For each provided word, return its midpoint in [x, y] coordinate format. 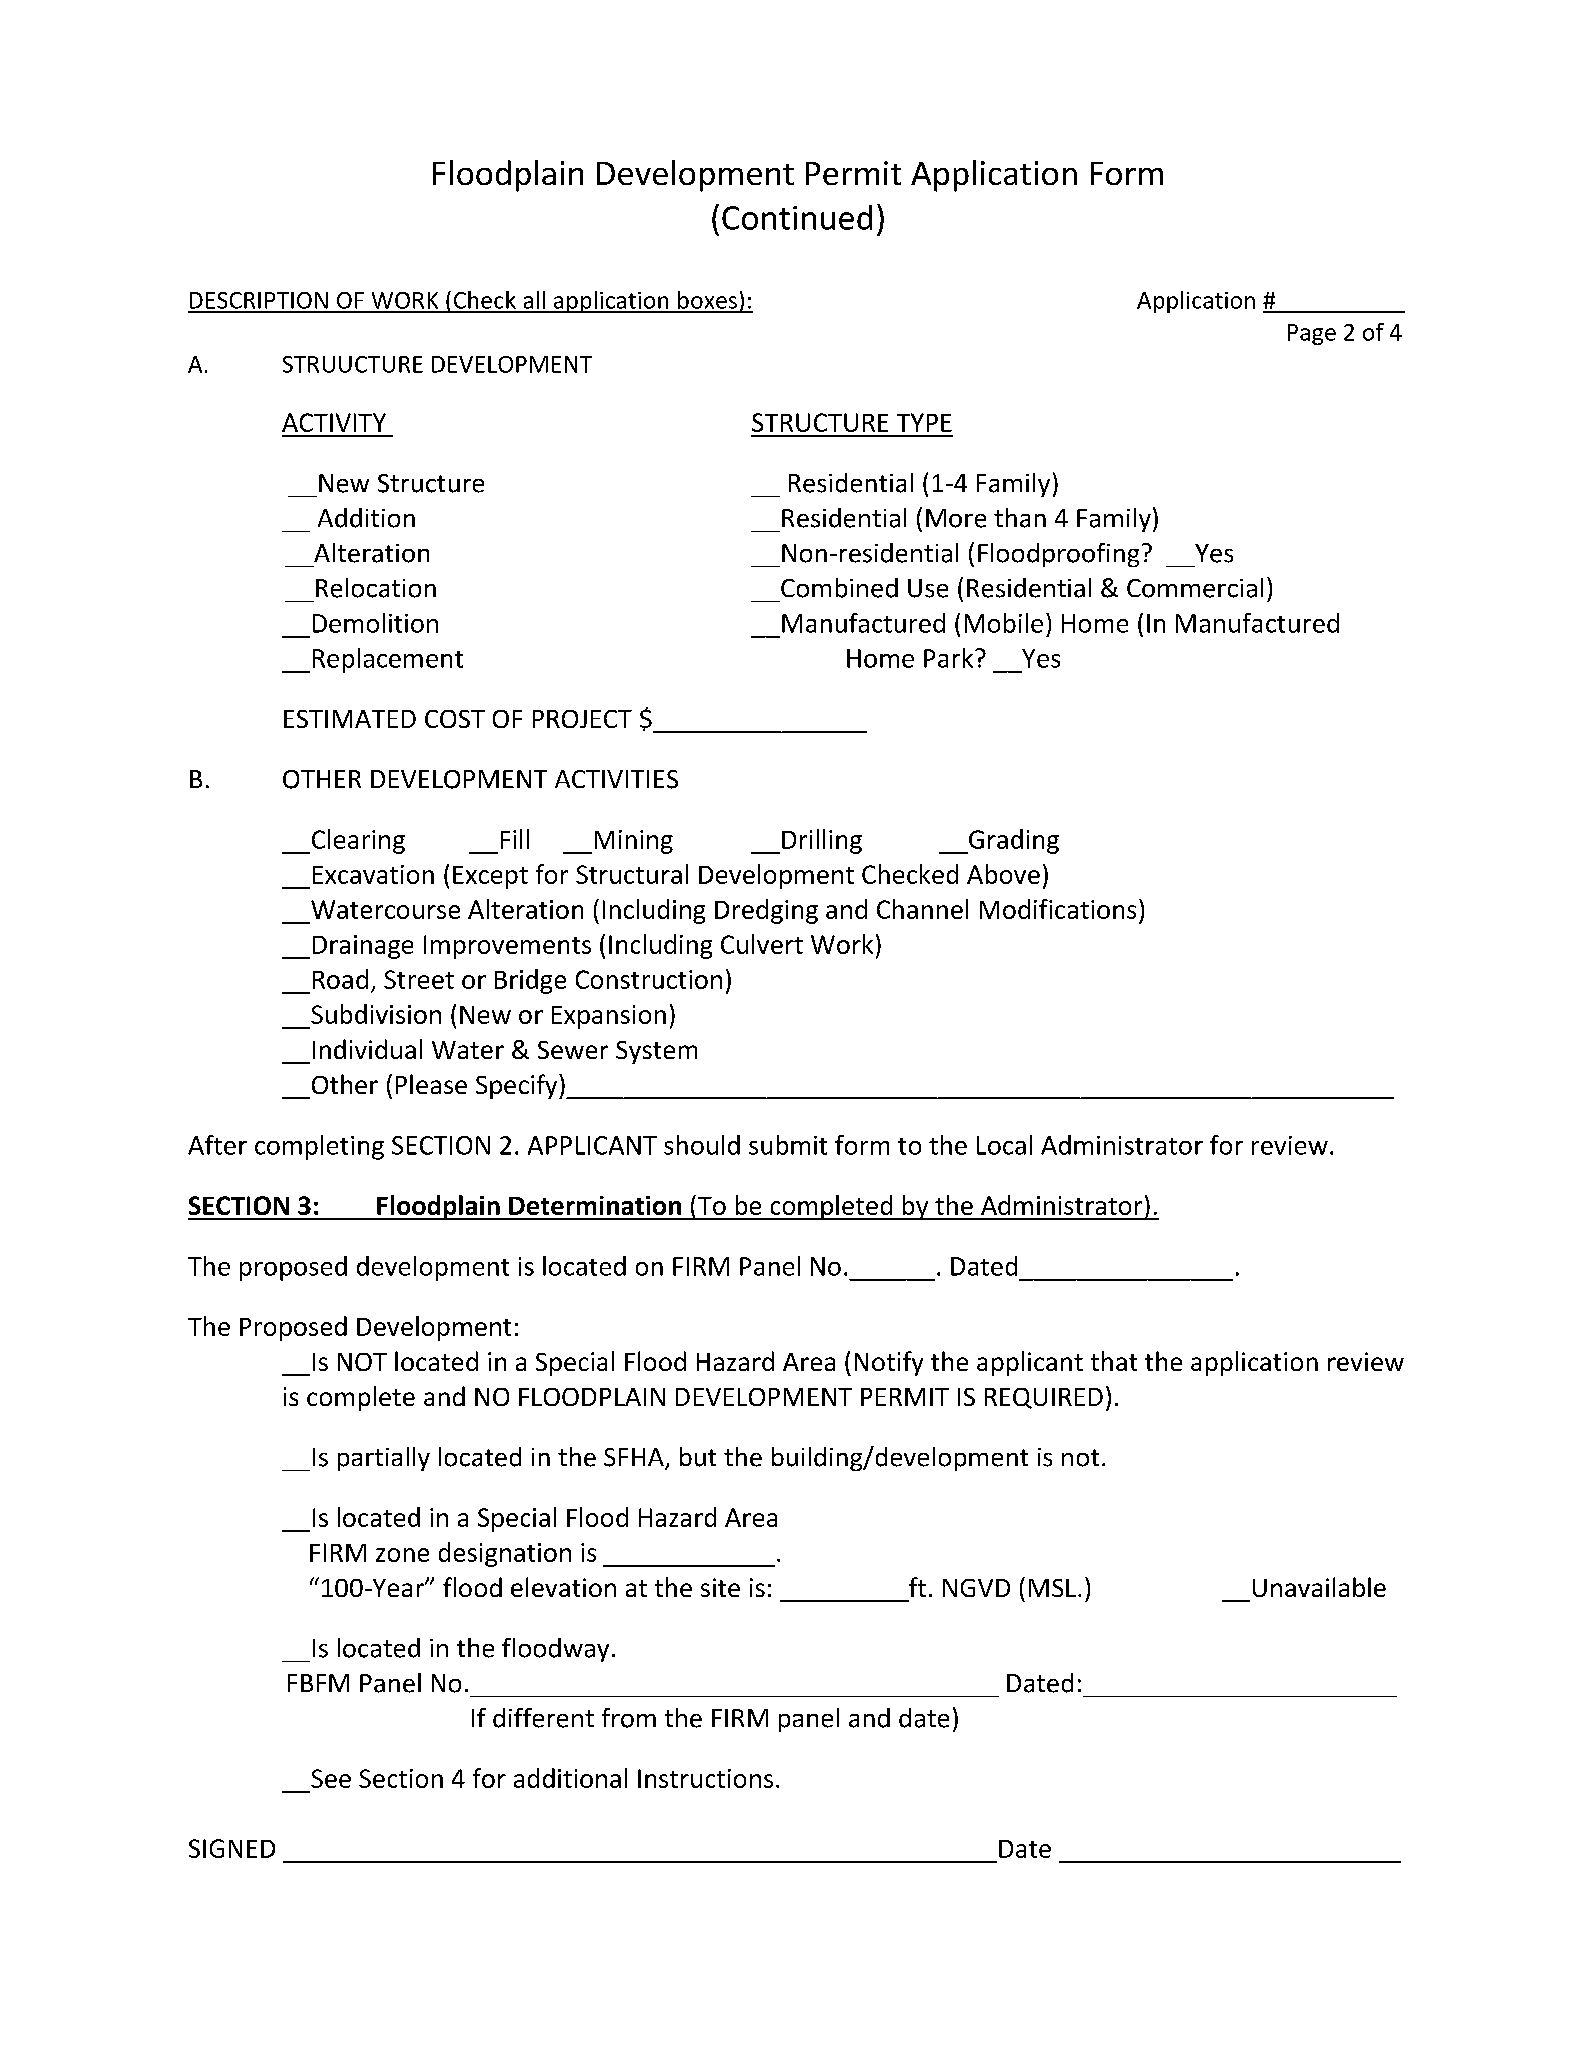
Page [1312, 334]
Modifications [1058, 909]
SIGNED [232, 1848]
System [656, 1052]
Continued [797, 217]
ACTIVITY [334, 422]
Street [419, 979]
